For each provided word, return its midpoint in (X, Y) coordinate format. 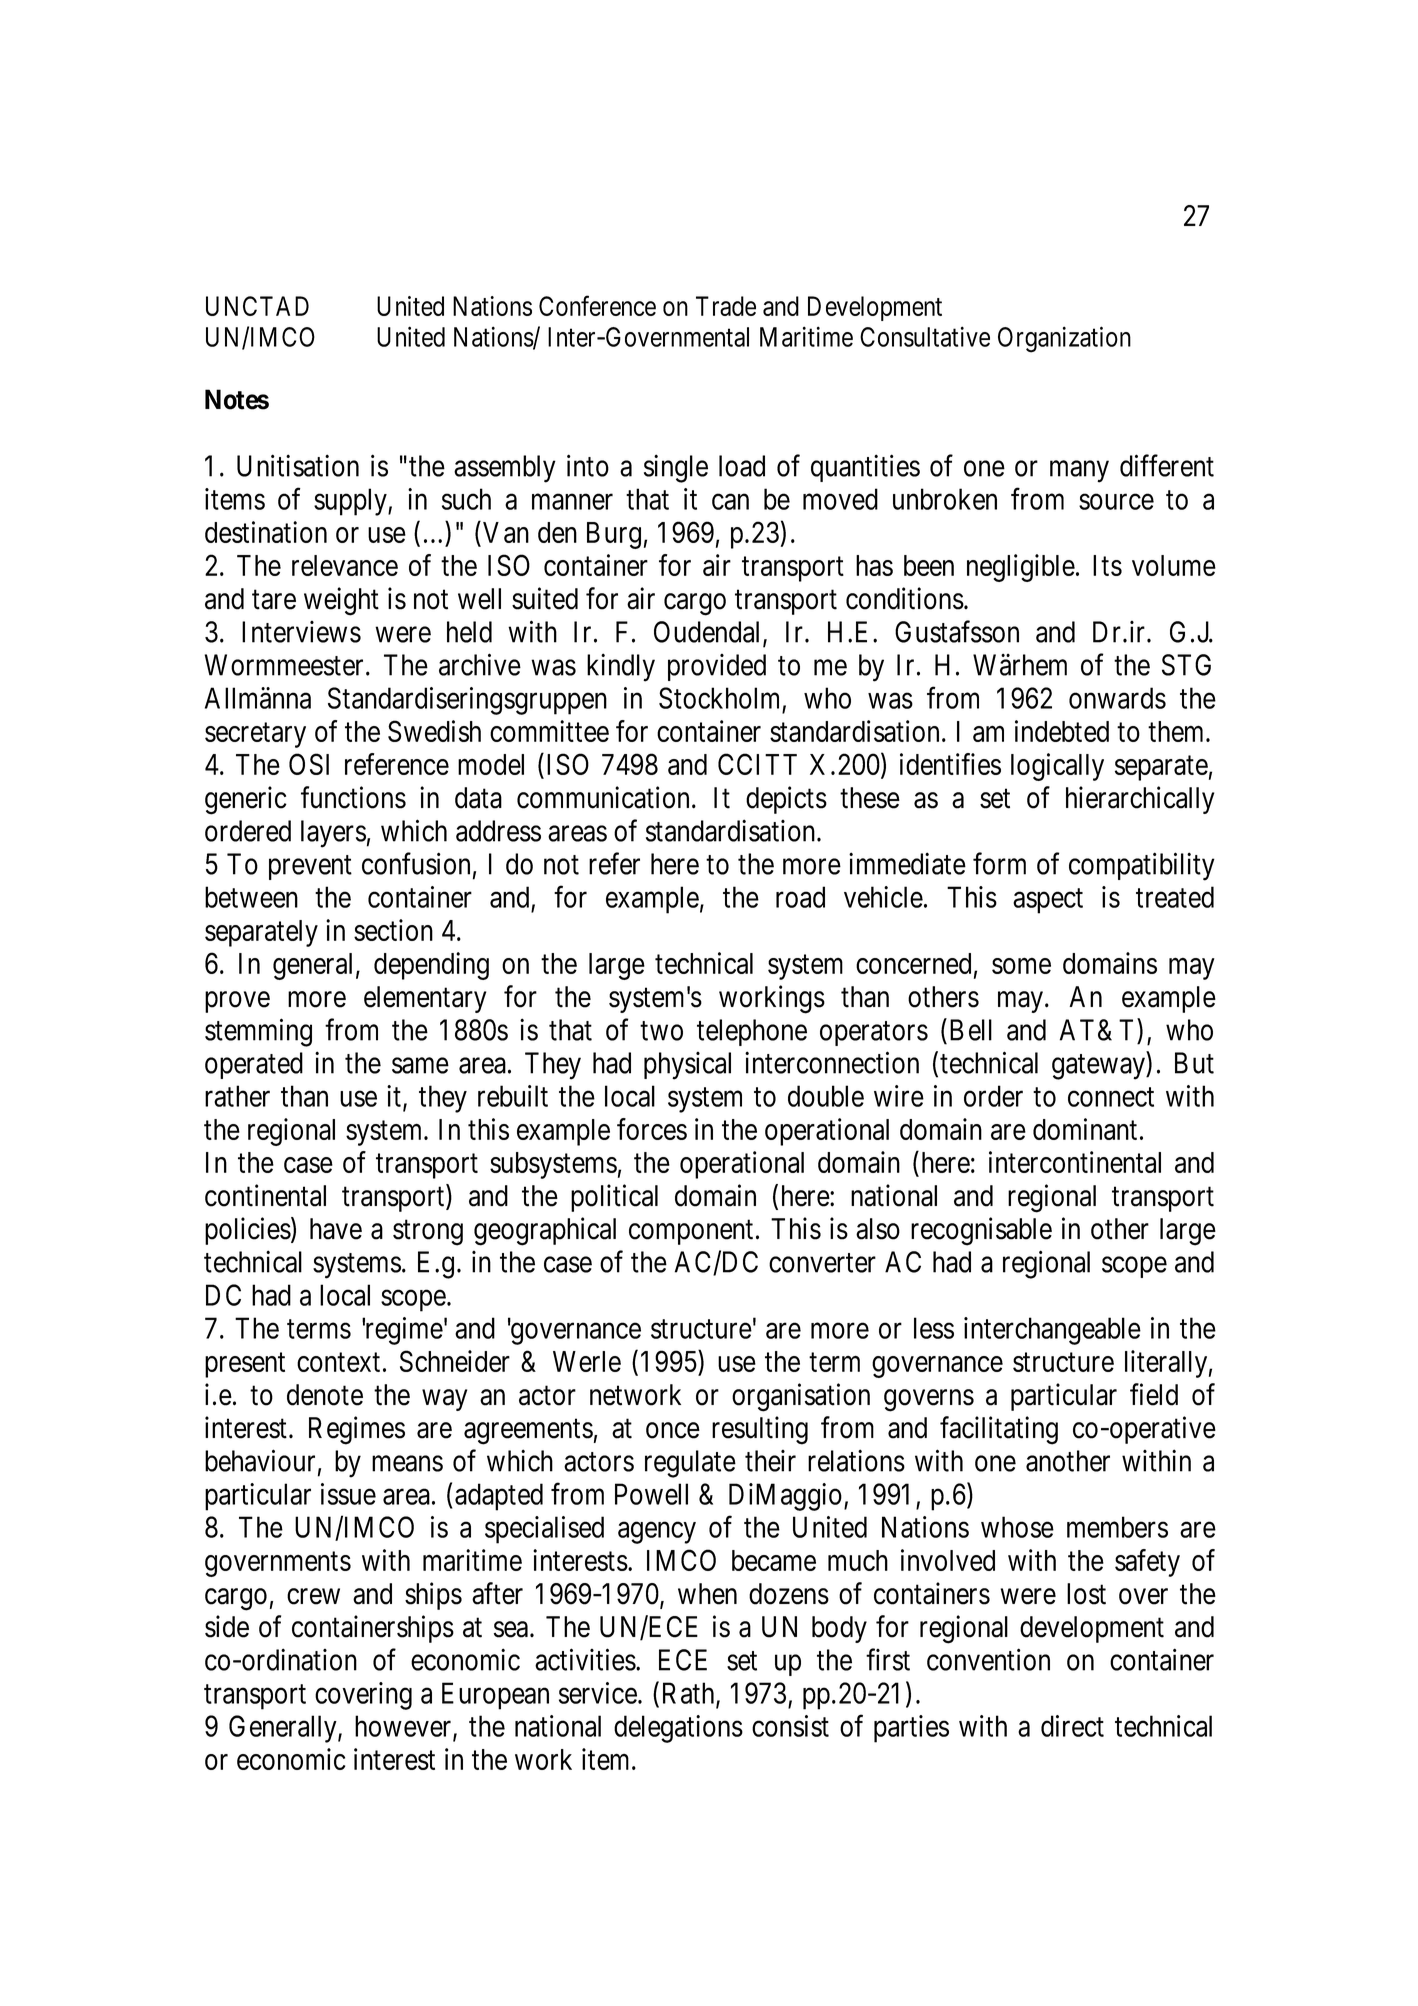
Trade (726, 306)
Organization (1064, 339)
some (1021, 966)
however (404, 1727)
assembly (505, 469)
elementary (425, 999)
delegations (678, 1729)
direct (1072, 1726)
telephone (752, 1032)
